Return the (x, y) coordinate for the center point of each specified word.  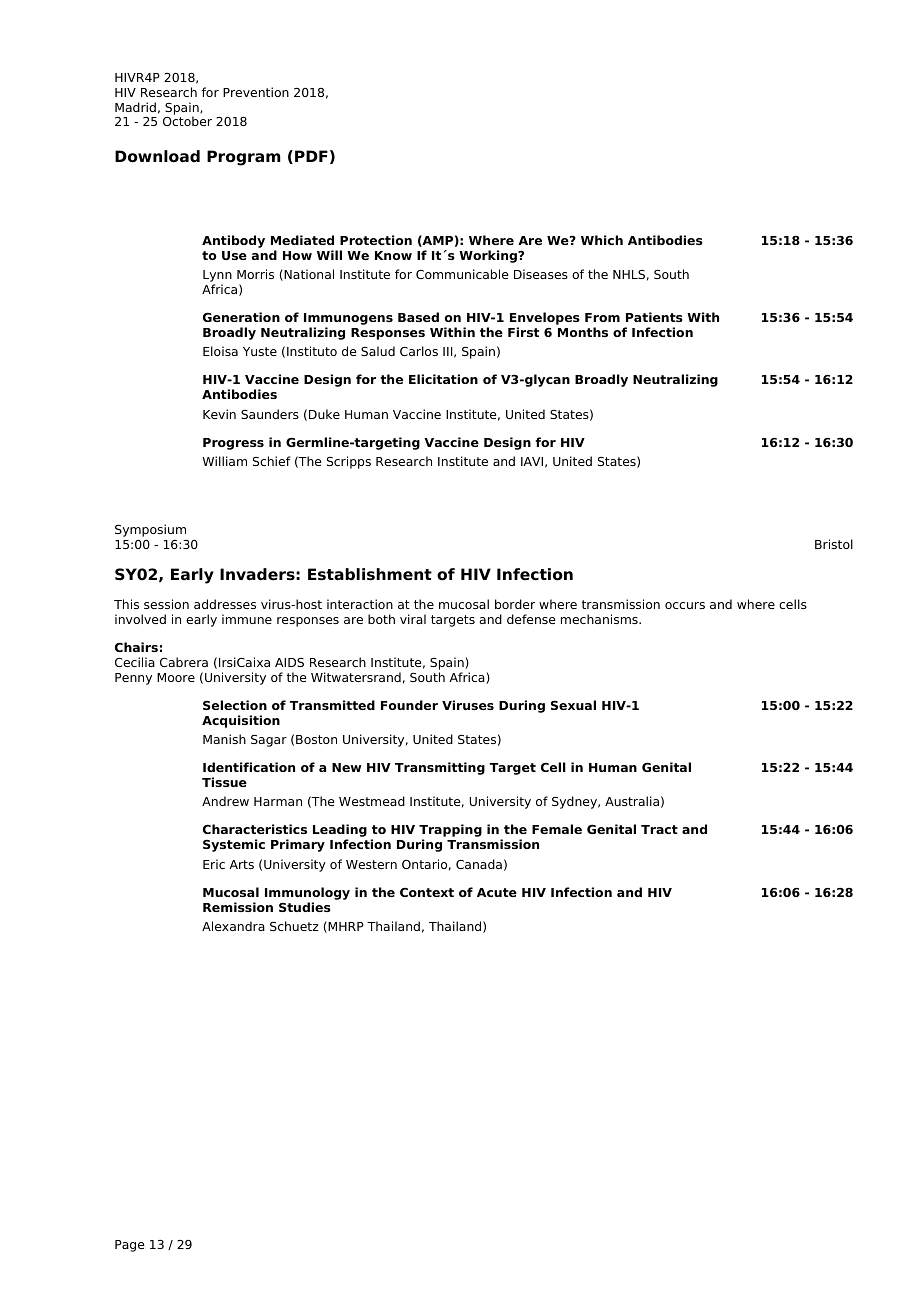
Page (130, 1246)
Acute (497, 892)
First (523, 332)
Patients (654, 317)
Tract (659, 829)
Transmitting (440, 768)
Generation (241, 317)
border (515, 604)
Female (557, 829)
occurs (685, 605)
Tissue (224, 782)
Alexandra (233, 926)
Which (602, 240)
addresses (225, 604)
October (187, 121)
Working (489, 256)
